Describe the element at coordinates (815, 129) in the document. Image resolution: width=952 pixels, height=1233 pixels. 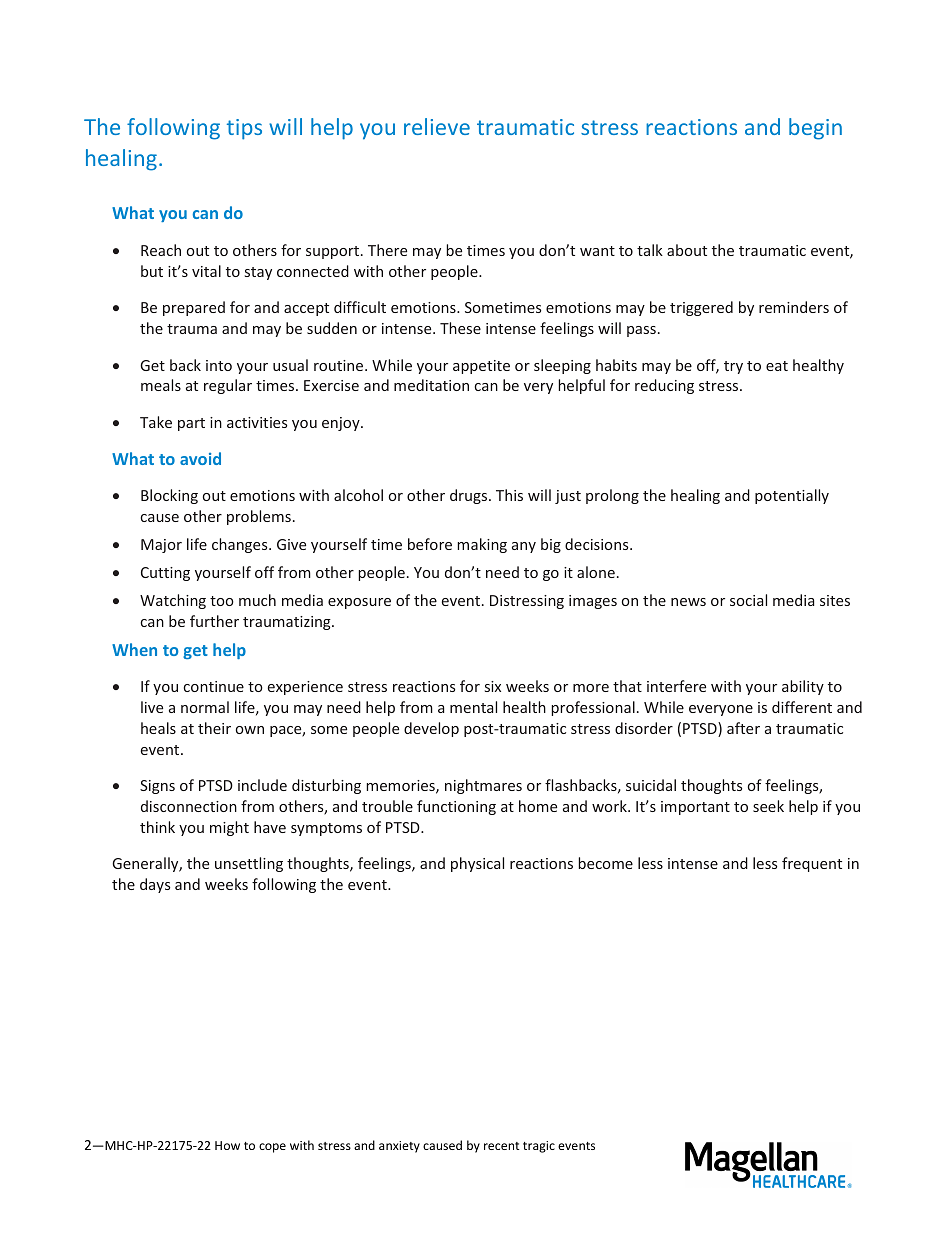
I see `begin` at that location.
